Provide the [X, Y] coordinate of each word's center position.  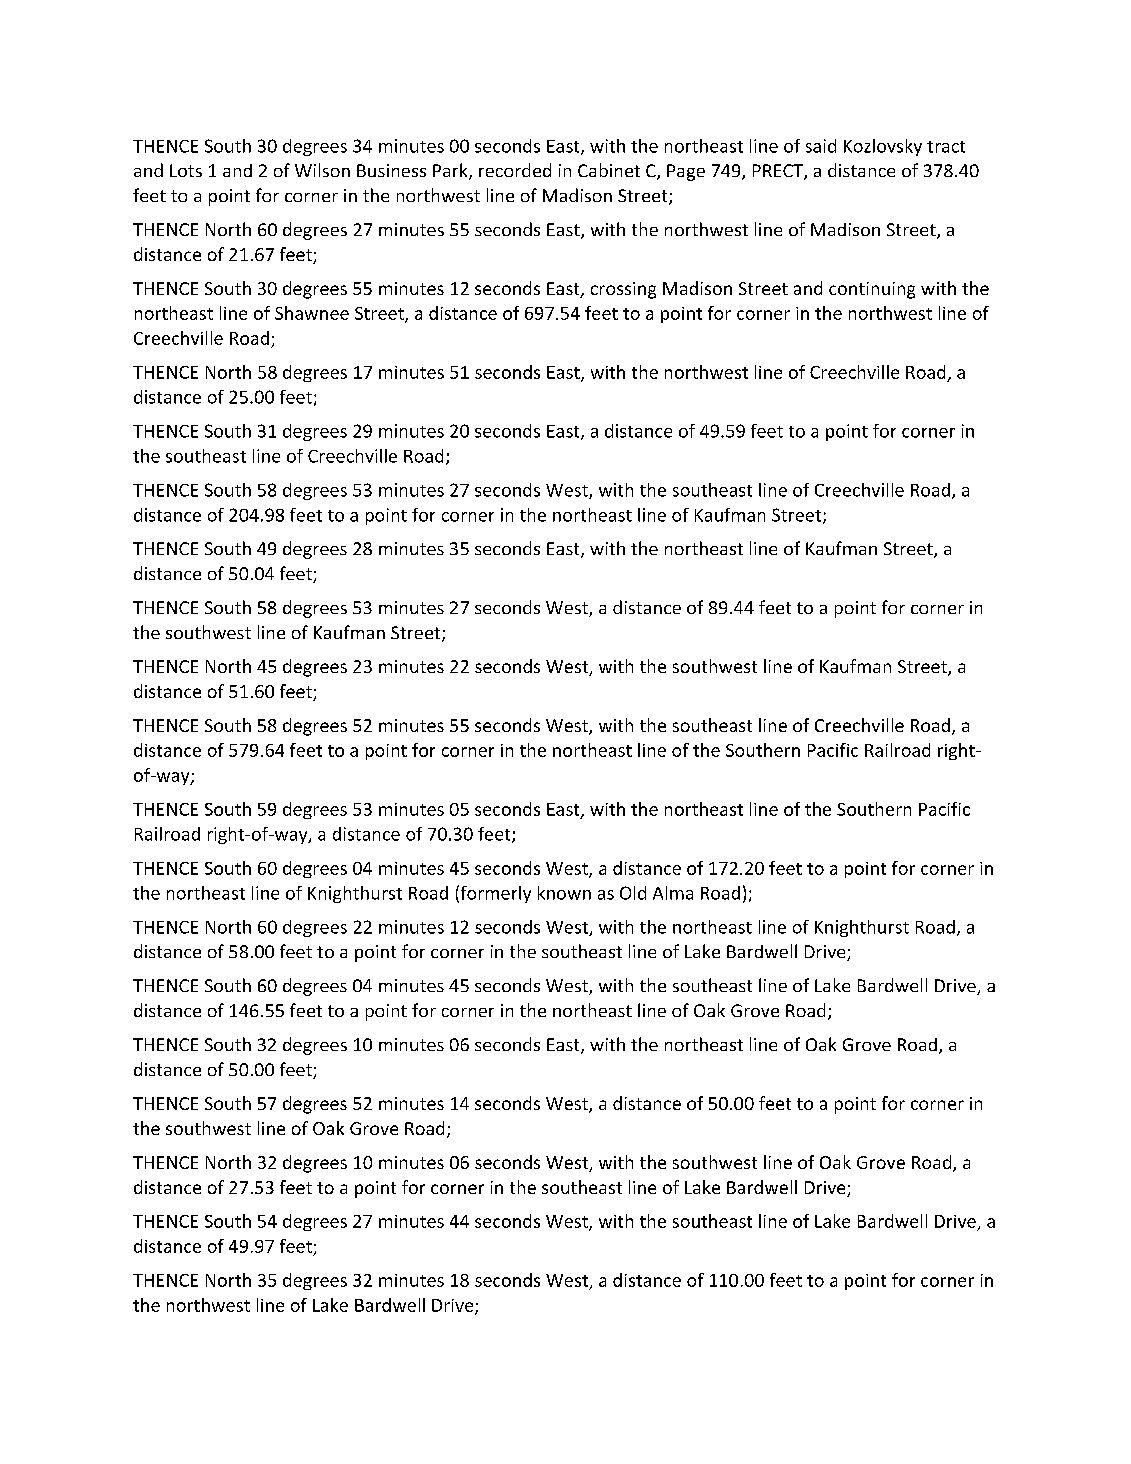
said [821, 146]
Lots [186, 170]
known [564, 893]
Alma [673, 893]
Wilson [322, 170]
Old [633, 893]
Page [686, 172]
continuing [872, 290]
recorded [515, 170]
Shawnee [312, 313]
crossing [623, 290]
